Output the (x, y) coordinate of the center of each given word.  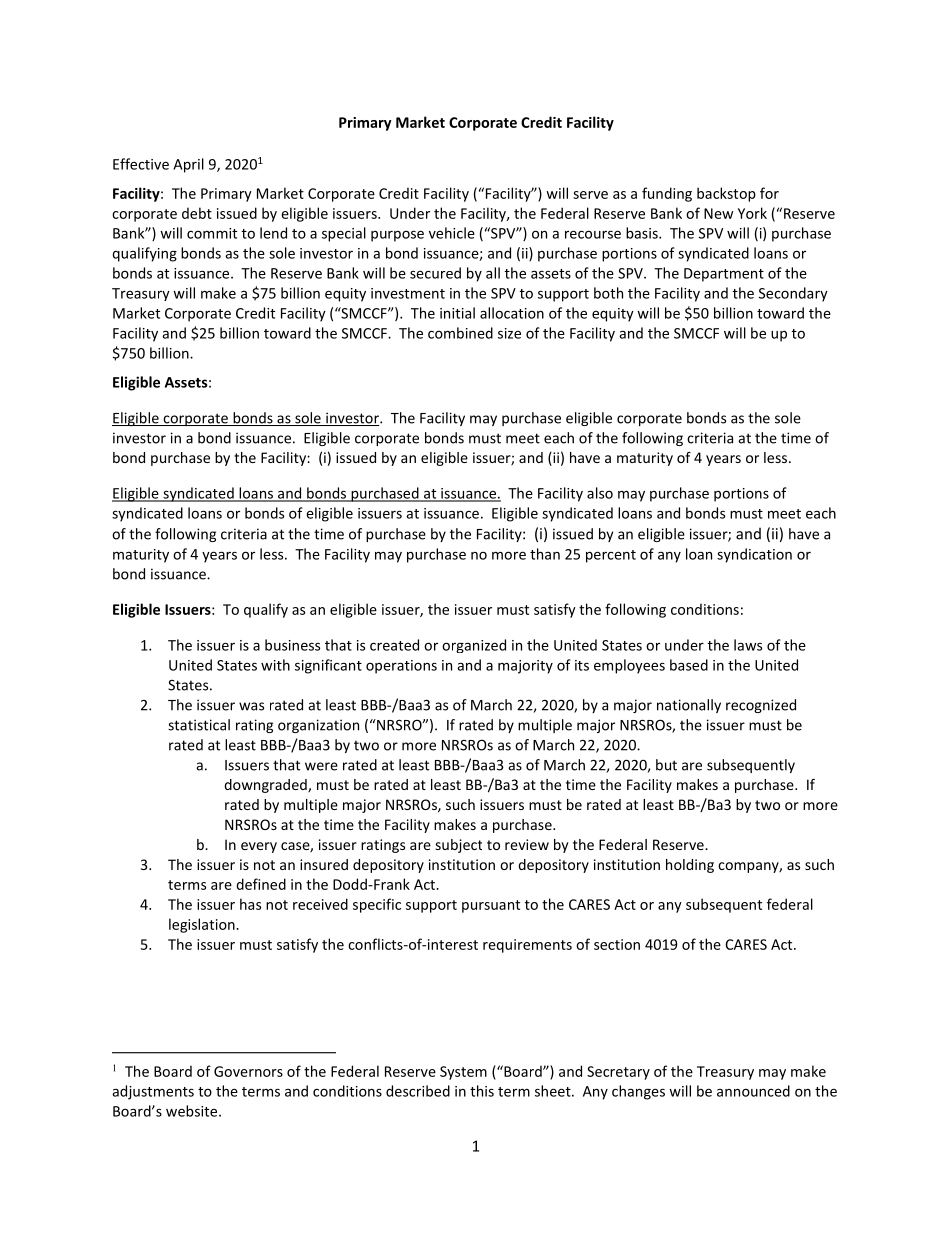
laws (748, 645)
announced (753, 1091)
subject (459, 846)
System (463, 1073)
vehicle (452, 233)
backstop (726, 194)
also (600, 493)
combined (460, 333)
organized (474, 646)
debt (197, 213)
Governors (248, 1071)
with (275, 665)
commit (212, 233)
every (259, 847)
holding (690, 866)
